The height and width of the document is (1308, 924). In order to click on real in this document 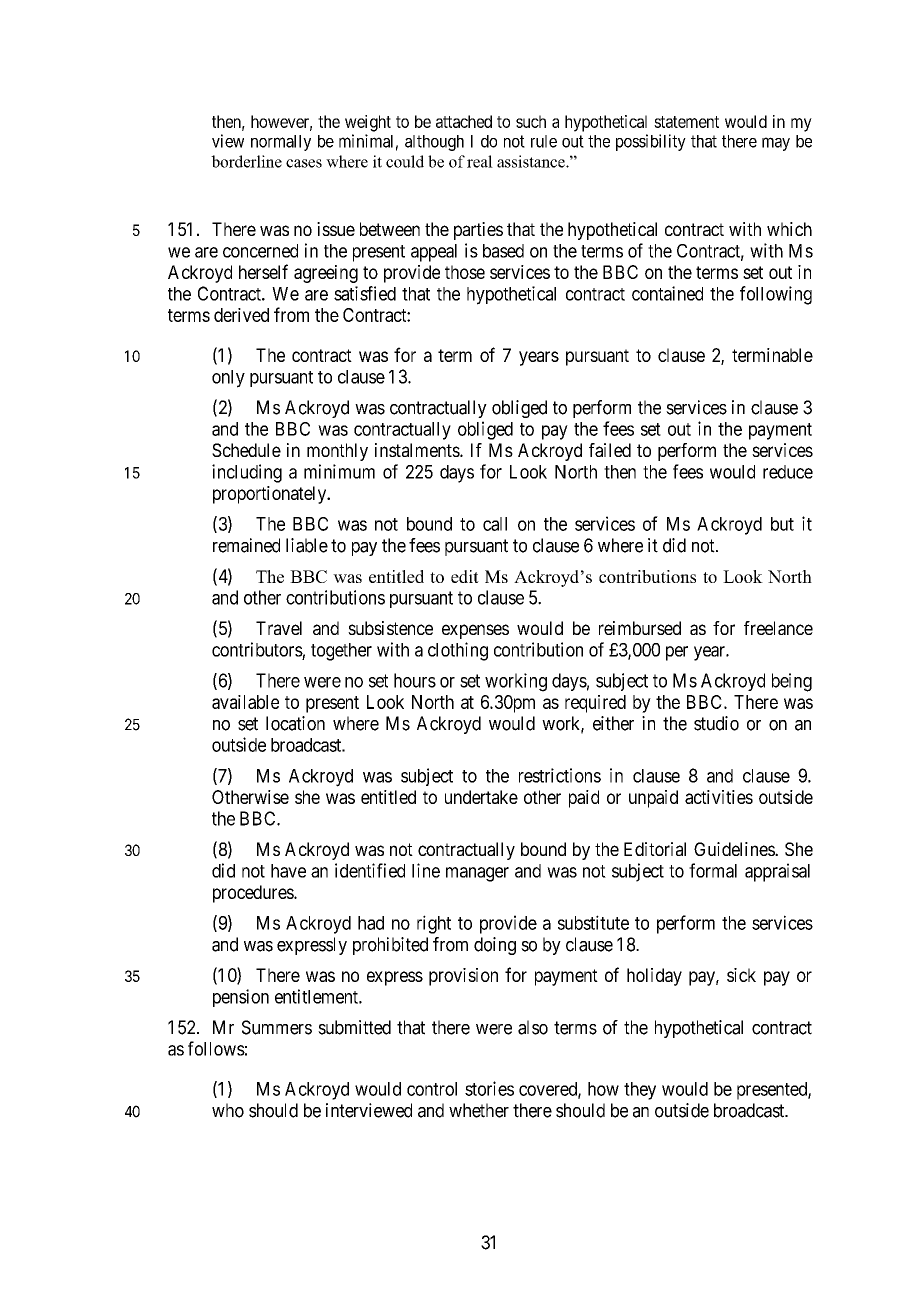, I will do `click(480, 161)`.
